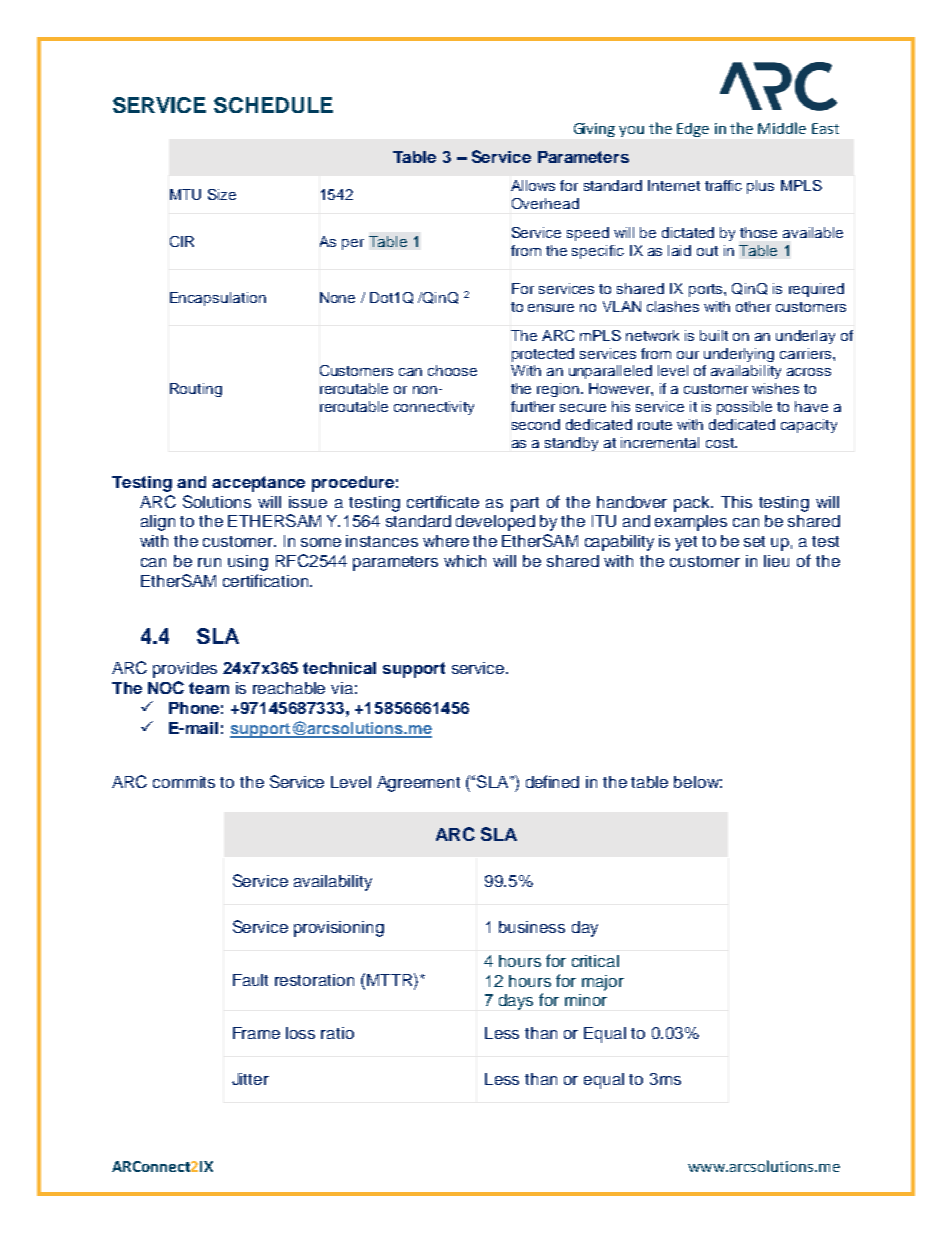 This screenshot has height=1233, width=952. I want to click on days, so click(516, 1002).
